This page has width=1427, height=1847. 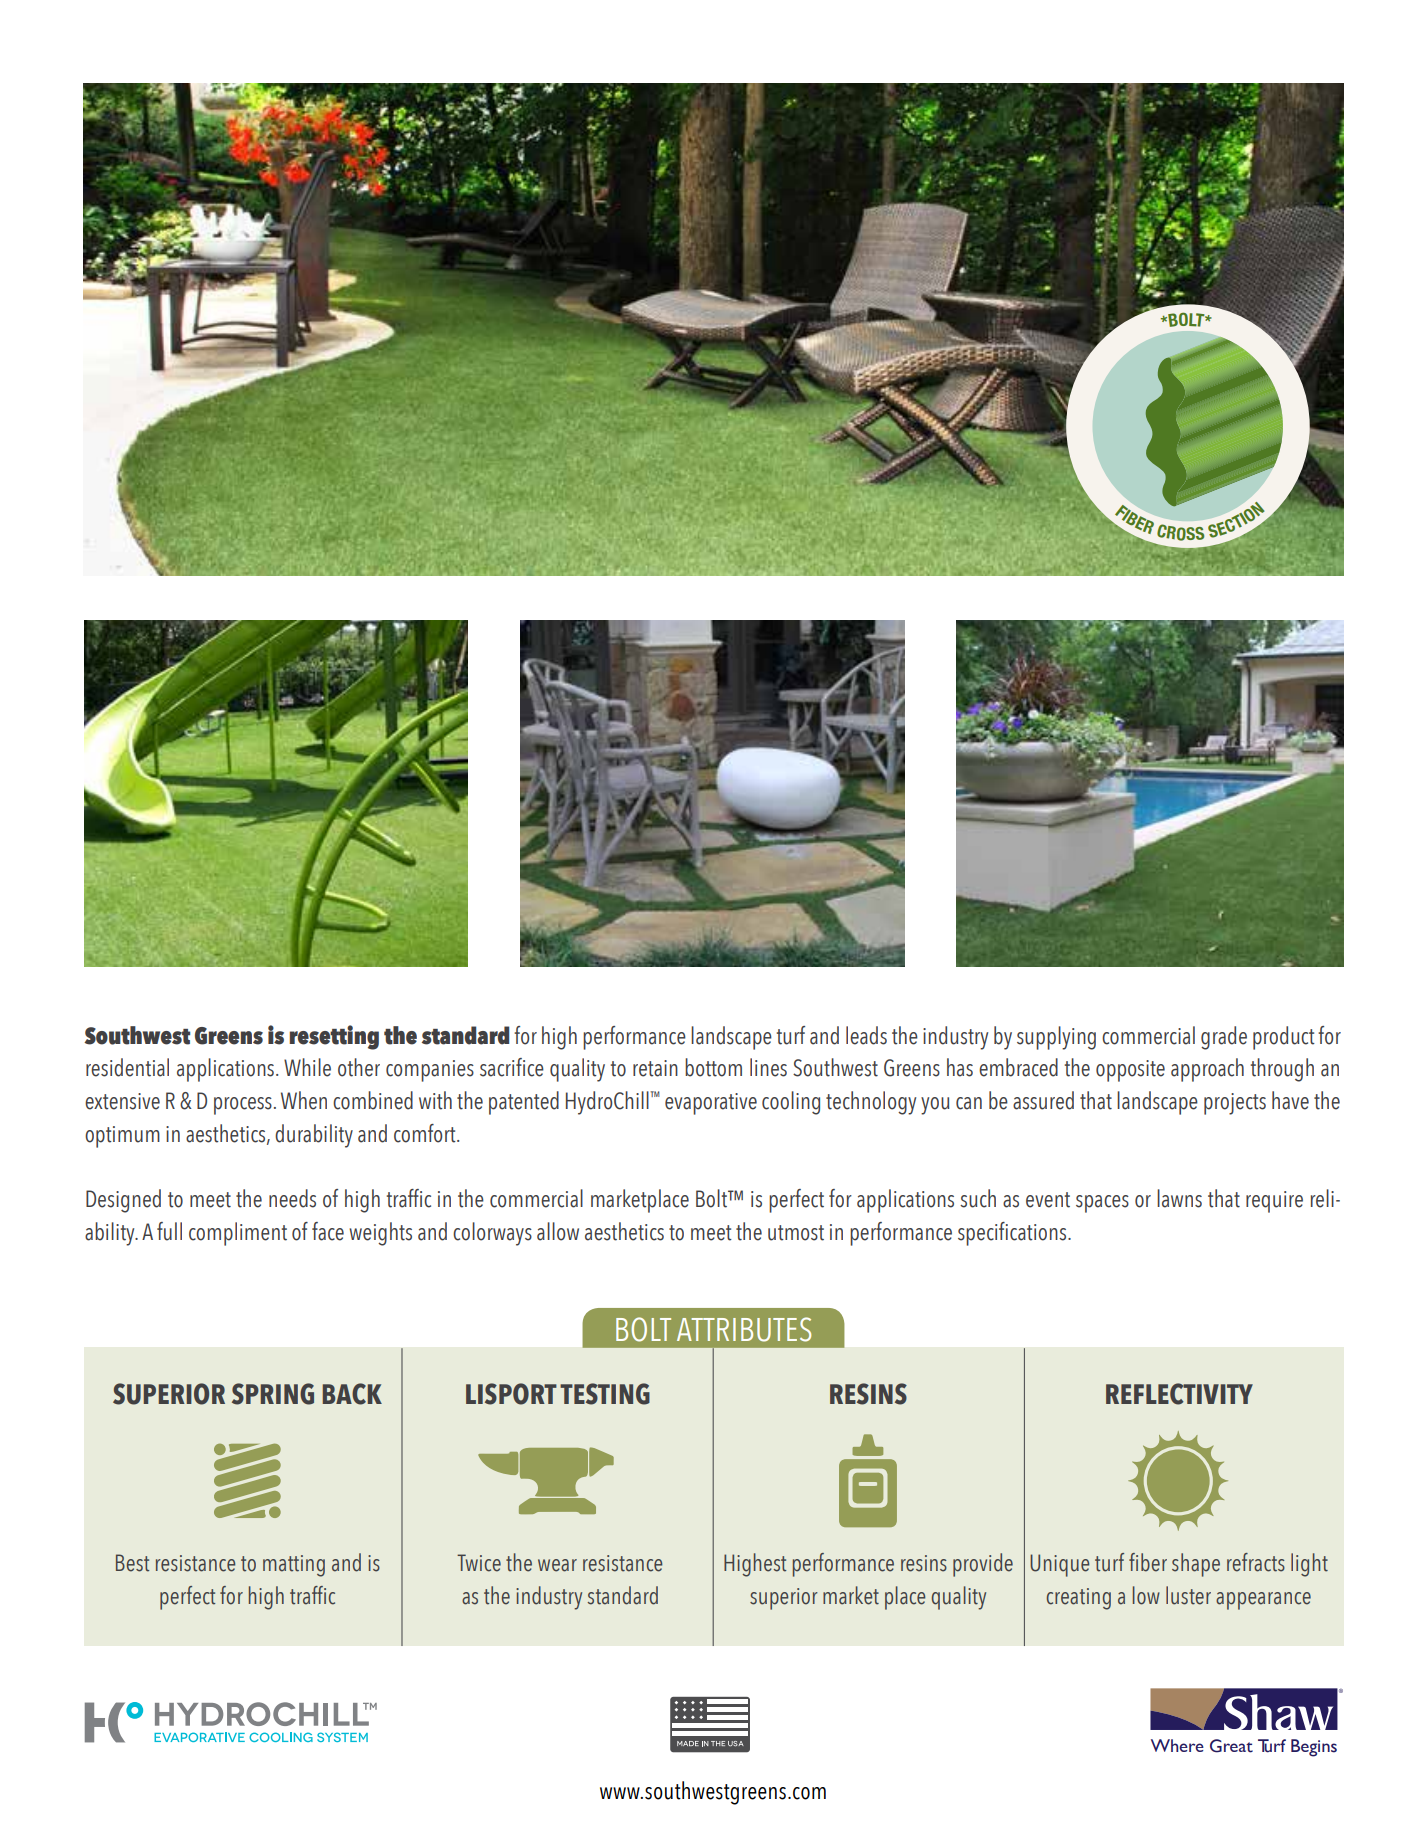 What do you see at coordinates (605, 1394) in the page?
I see `Testing` at bounding box center [605, 1394].
